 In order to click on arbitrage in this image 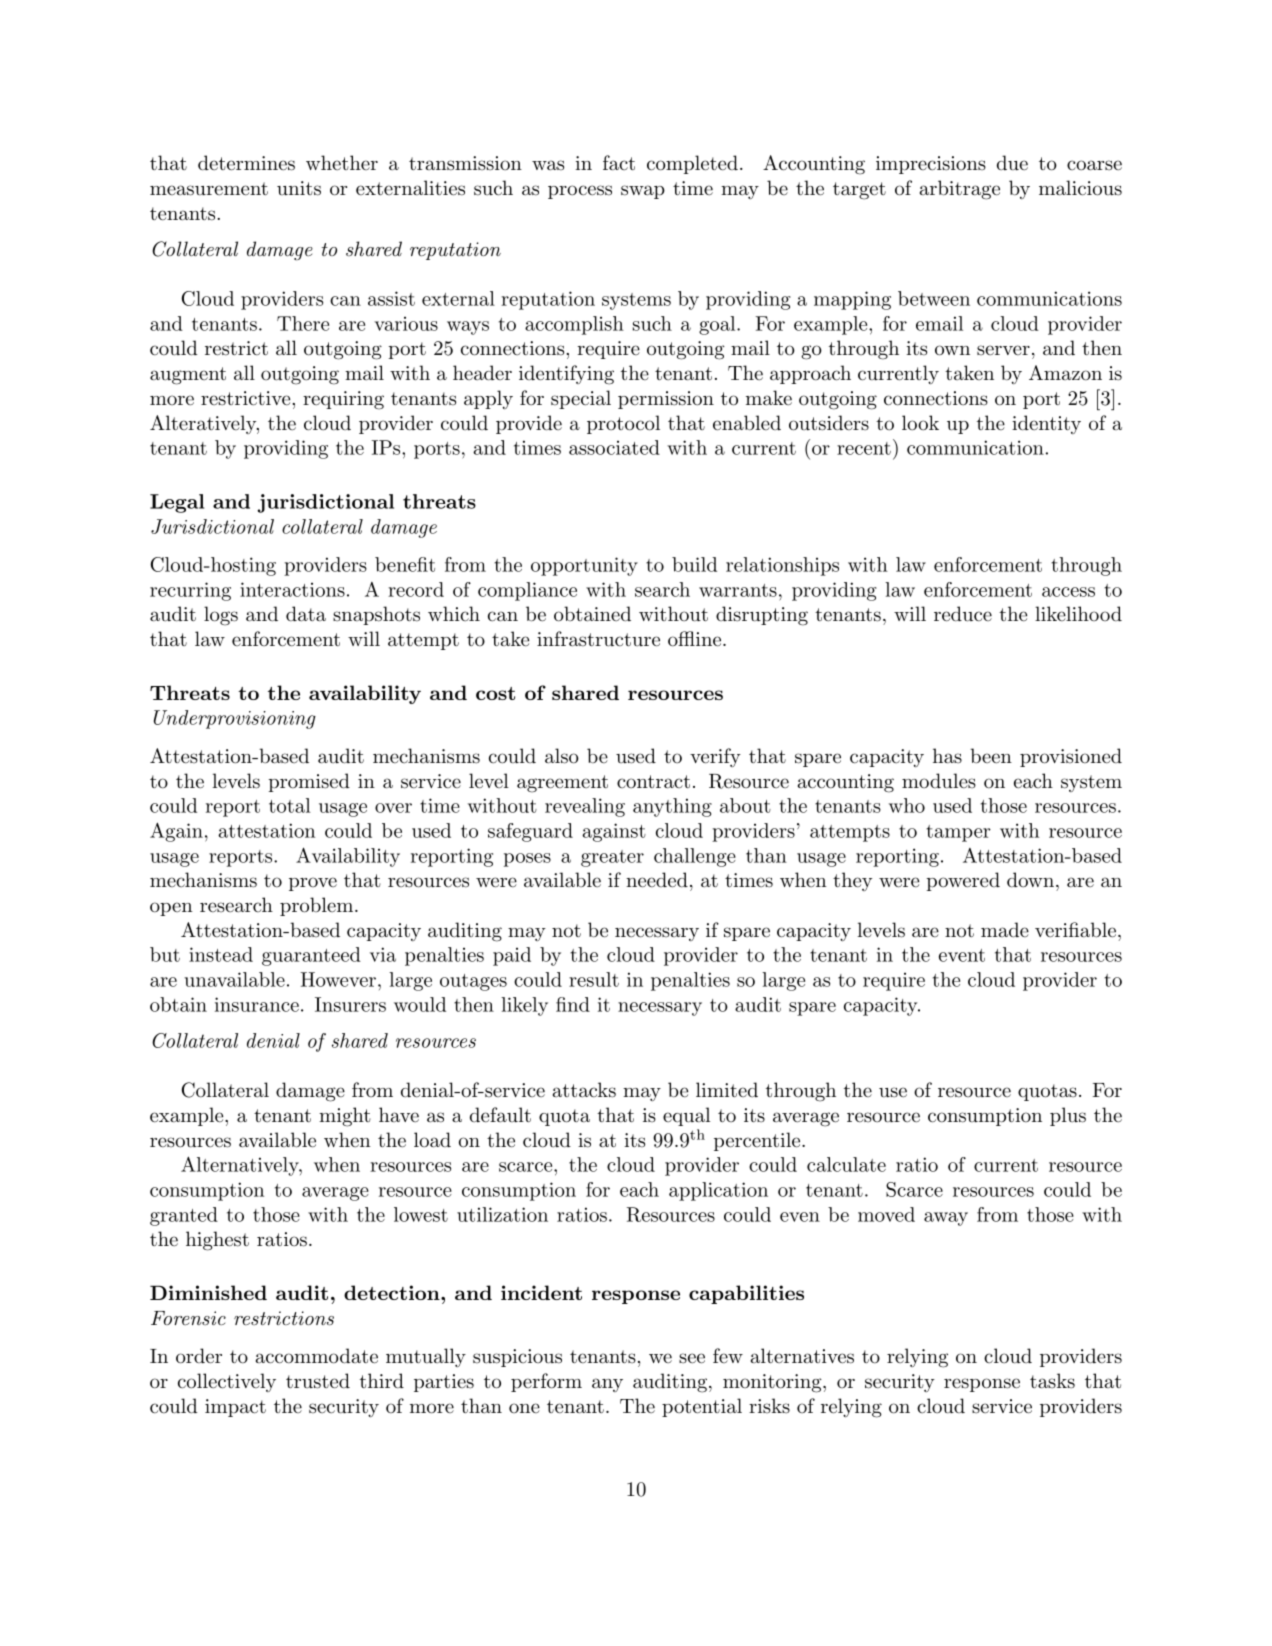, I will do `click(960, 190)`.
